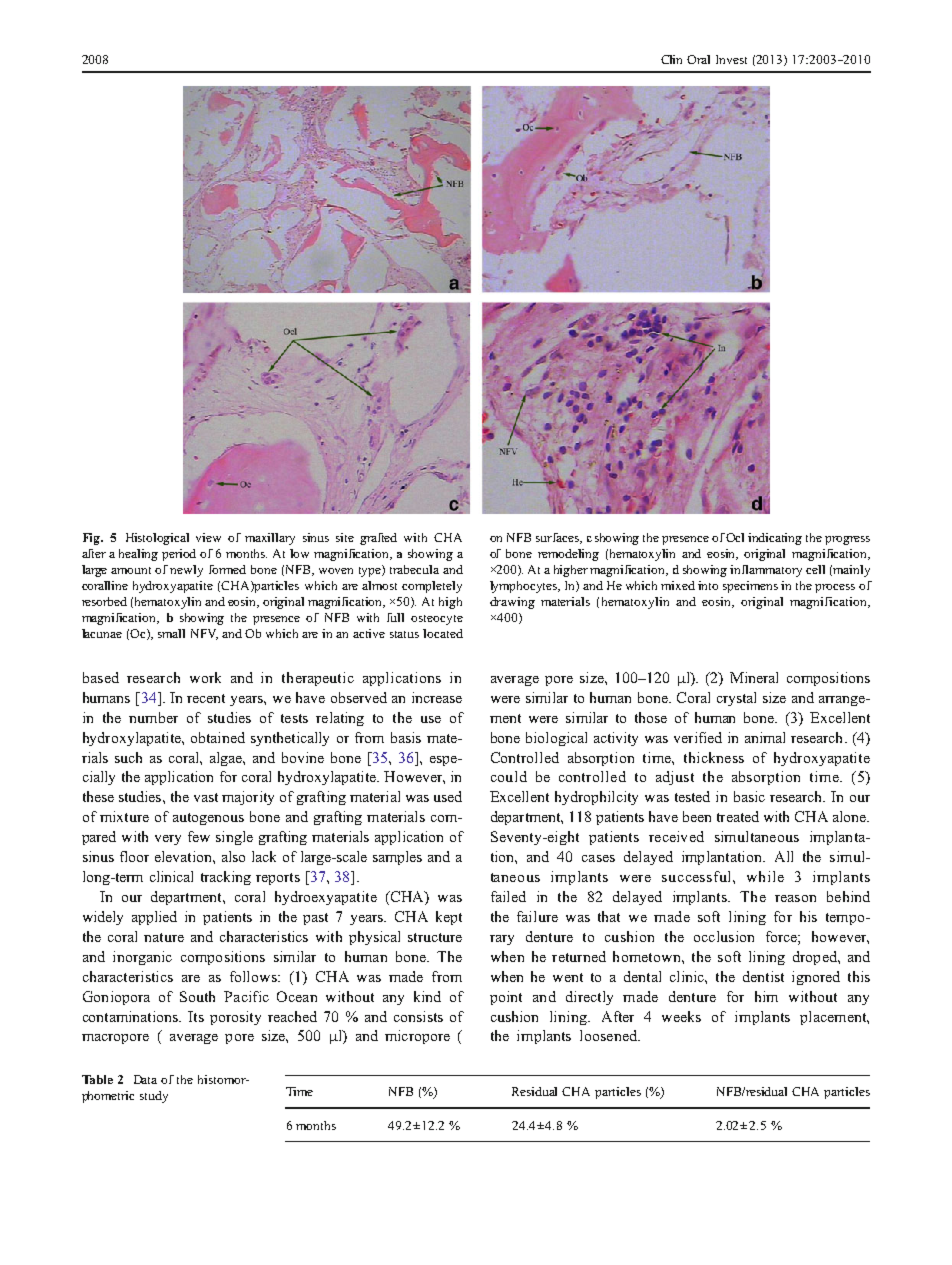  I want to click on Invest, so click(731, 59).
